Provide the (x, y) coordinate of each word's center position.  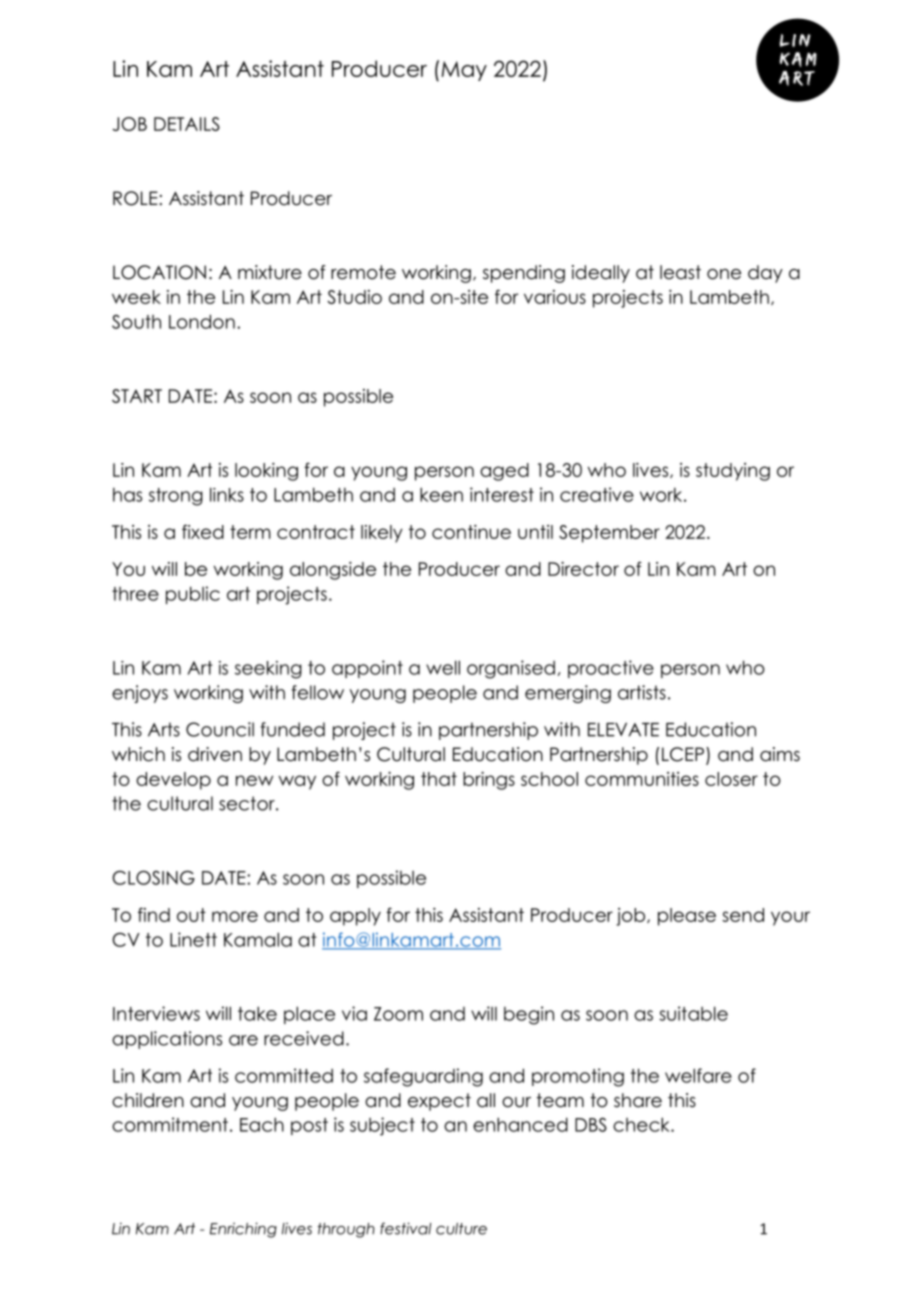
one (724, 274)
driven (215, 754)
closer (731, 779)
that (439, 779)
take (257, 1013)
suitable (693, 1013)
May (464, 71)
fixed (203, 531)
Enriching (243, 1230)
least (680, 272)
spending (524, 274)
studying (733, 472)
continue (471, 532)
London (202, 321)
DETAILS (187, 124)
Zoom (398, 1014)
